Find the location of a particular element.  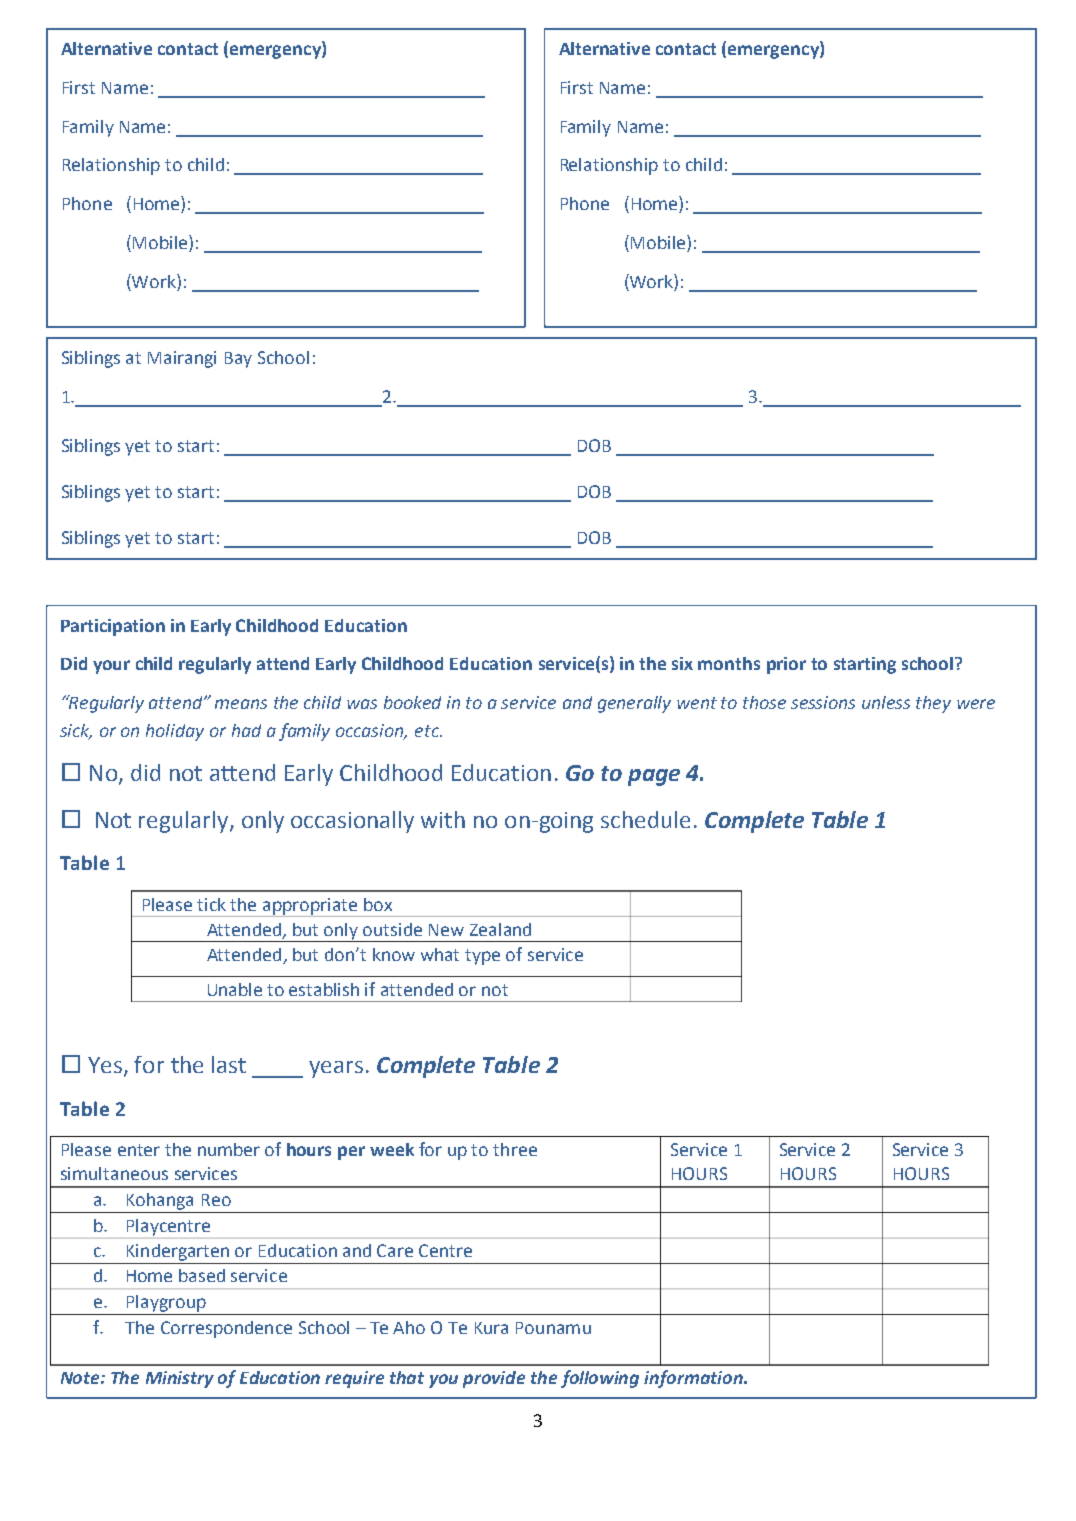

prior is located at coordinates (786, 665).
